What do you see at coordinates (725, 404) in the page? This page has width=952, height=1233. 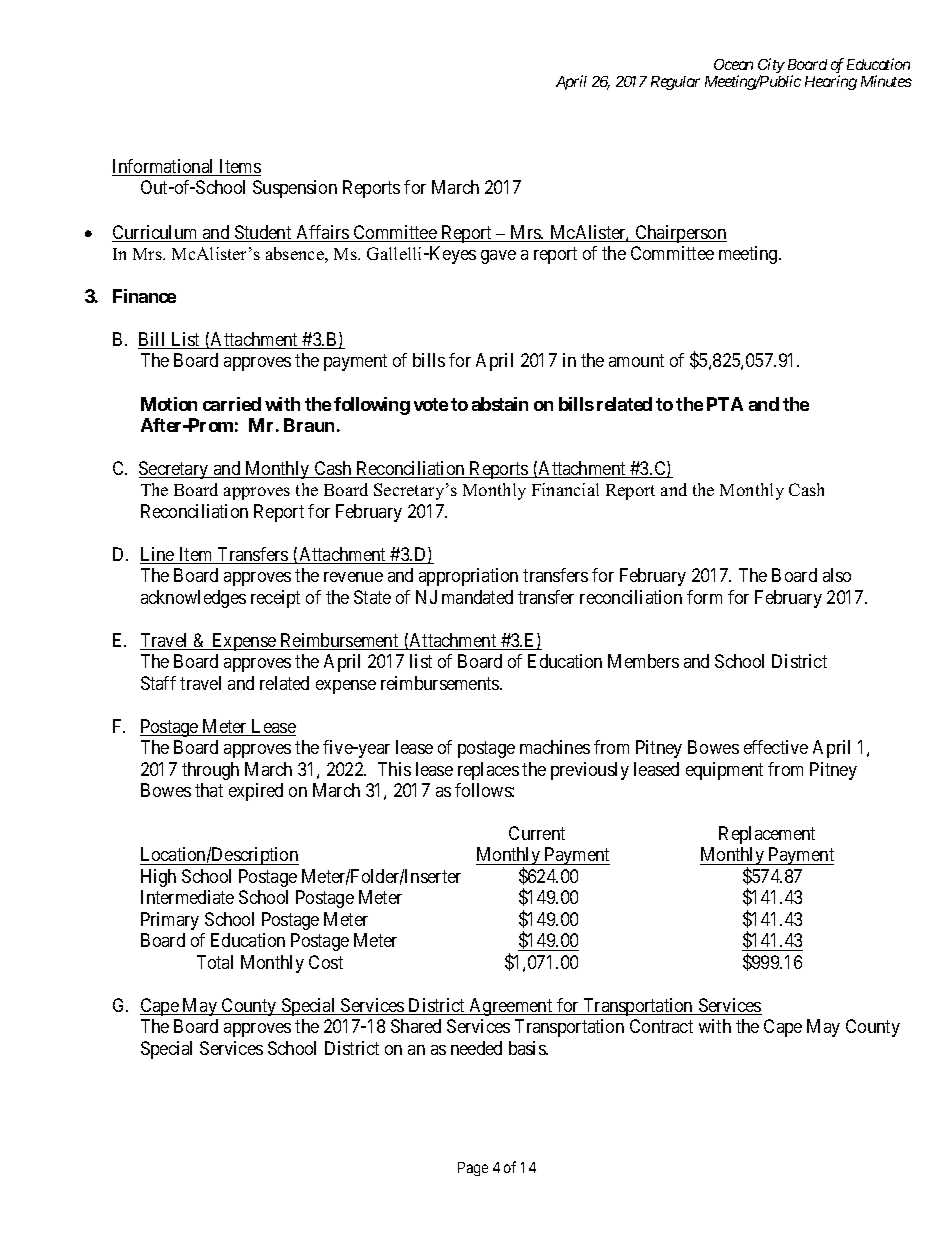 I see `PTA` at bounding box center [725, 404].
